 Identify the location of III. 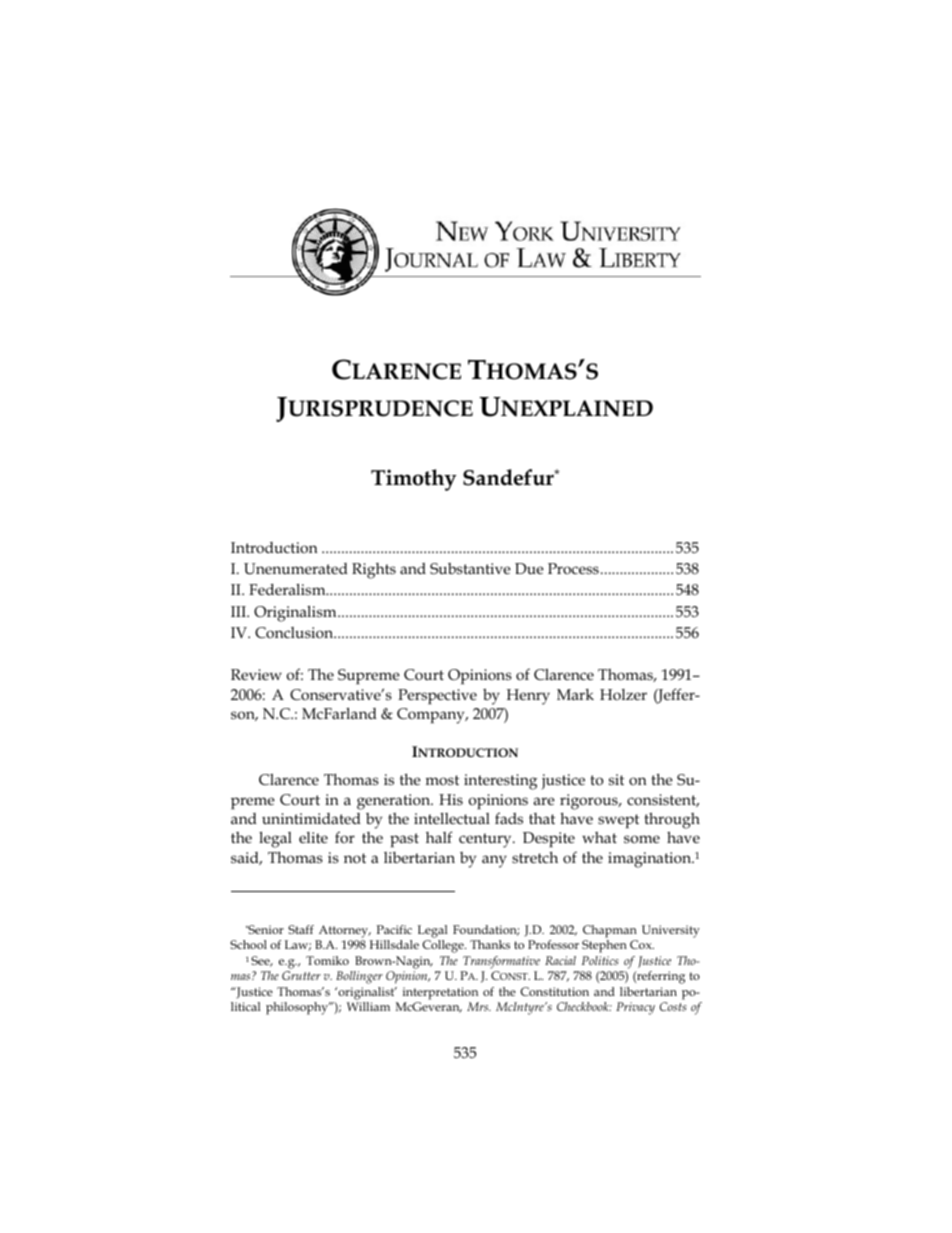
(240, 611).
